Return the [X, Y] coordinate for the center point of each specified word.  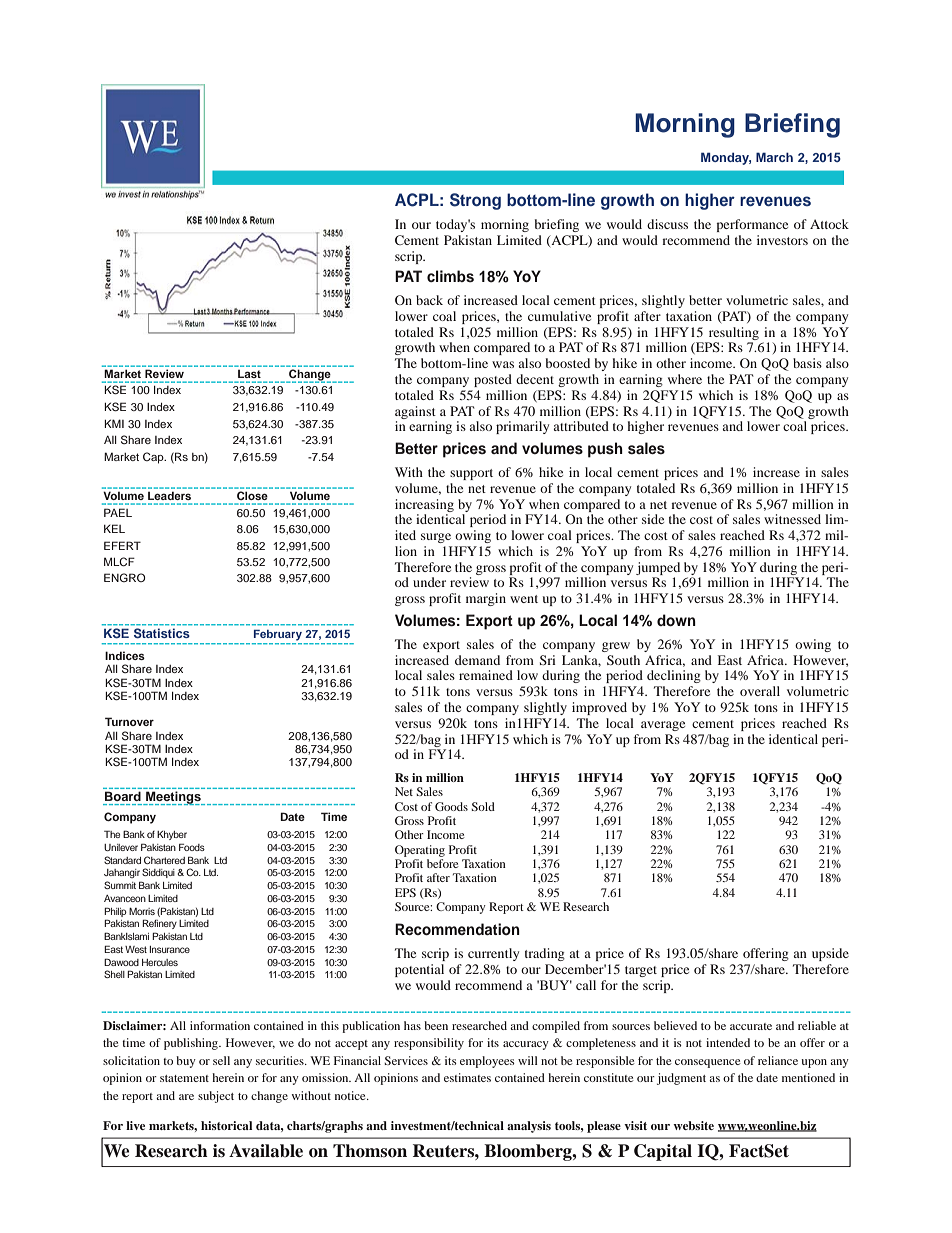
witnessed [792, 519]
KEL [114, 528]
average [663, 726]
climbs [450, 276]
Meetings [173, 798]
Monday [726, 158]
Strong [475, 201]
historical [226, 1125]
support [471, 474]
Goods [451, 806]
